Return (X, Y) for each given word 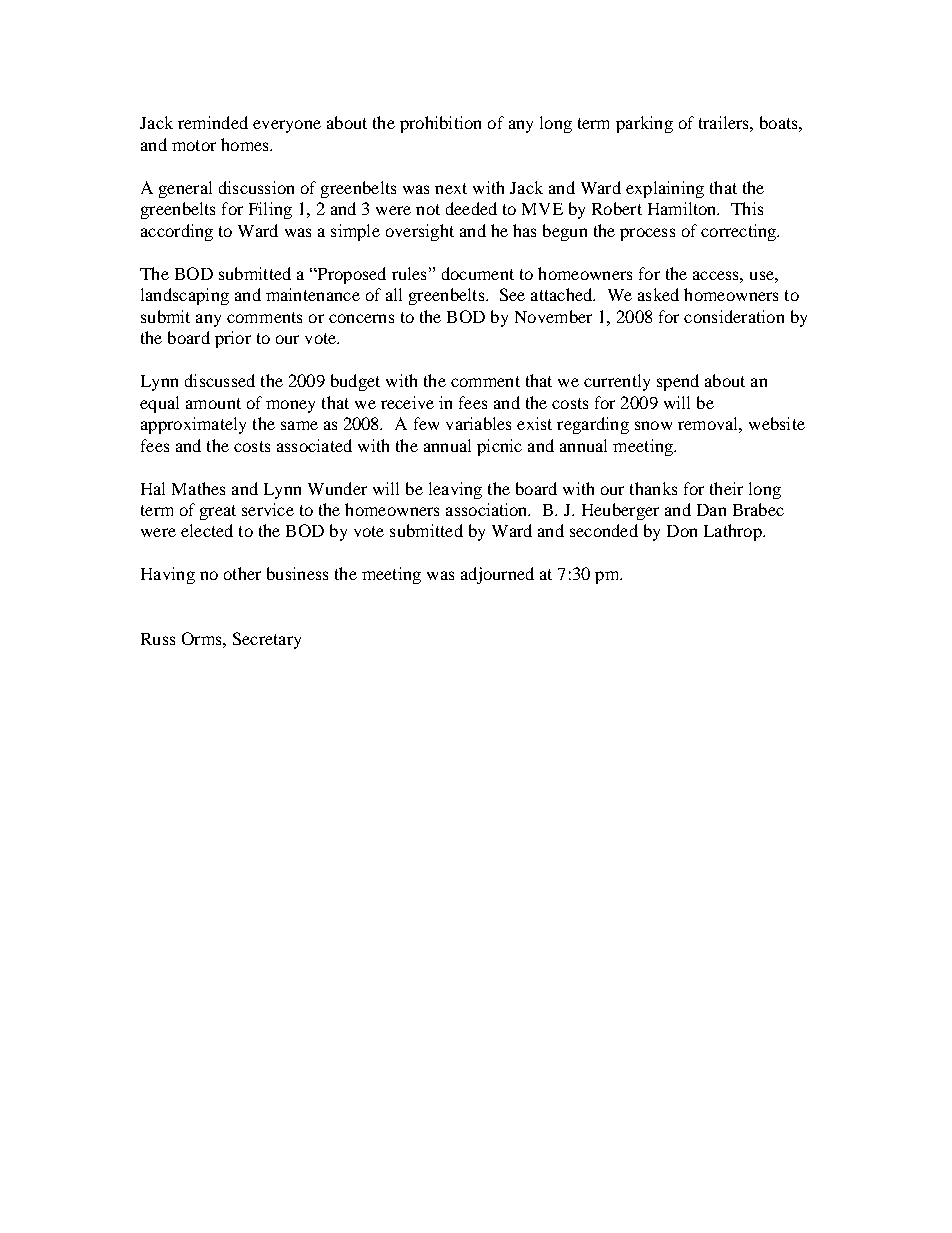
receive (407, 402)
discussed (220, 380)
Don (682, 531)
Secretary (267, 640)
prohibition (440, 124)
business (297, 573)
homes (246, 144)
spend (678, 382)
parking (644, 124)
